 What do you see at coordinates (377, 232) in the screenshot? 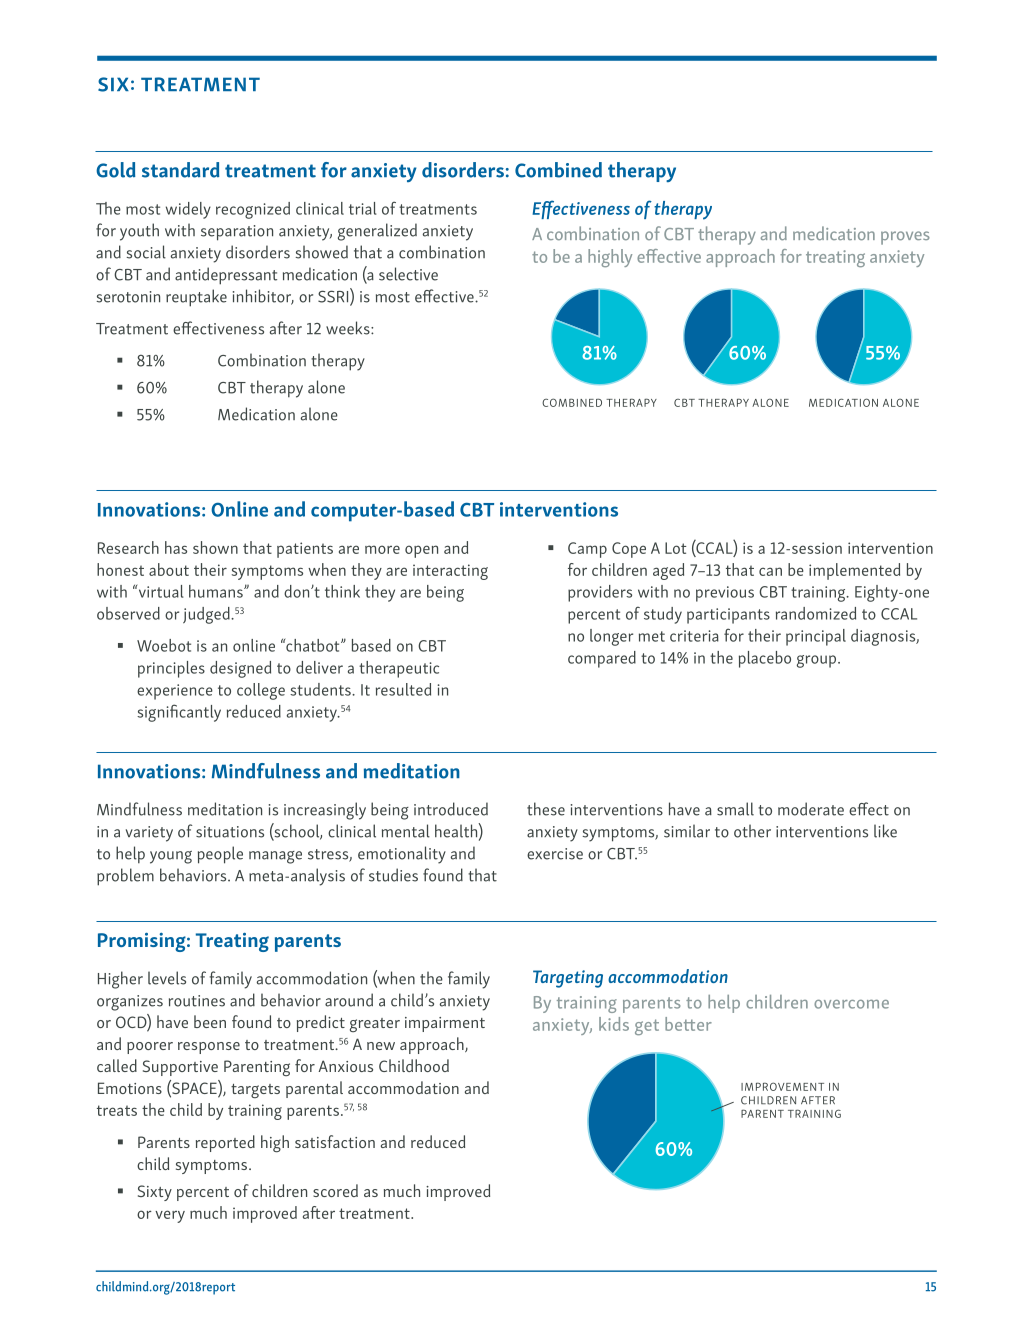
I see `generalized` at bounding box center [377, 232].
